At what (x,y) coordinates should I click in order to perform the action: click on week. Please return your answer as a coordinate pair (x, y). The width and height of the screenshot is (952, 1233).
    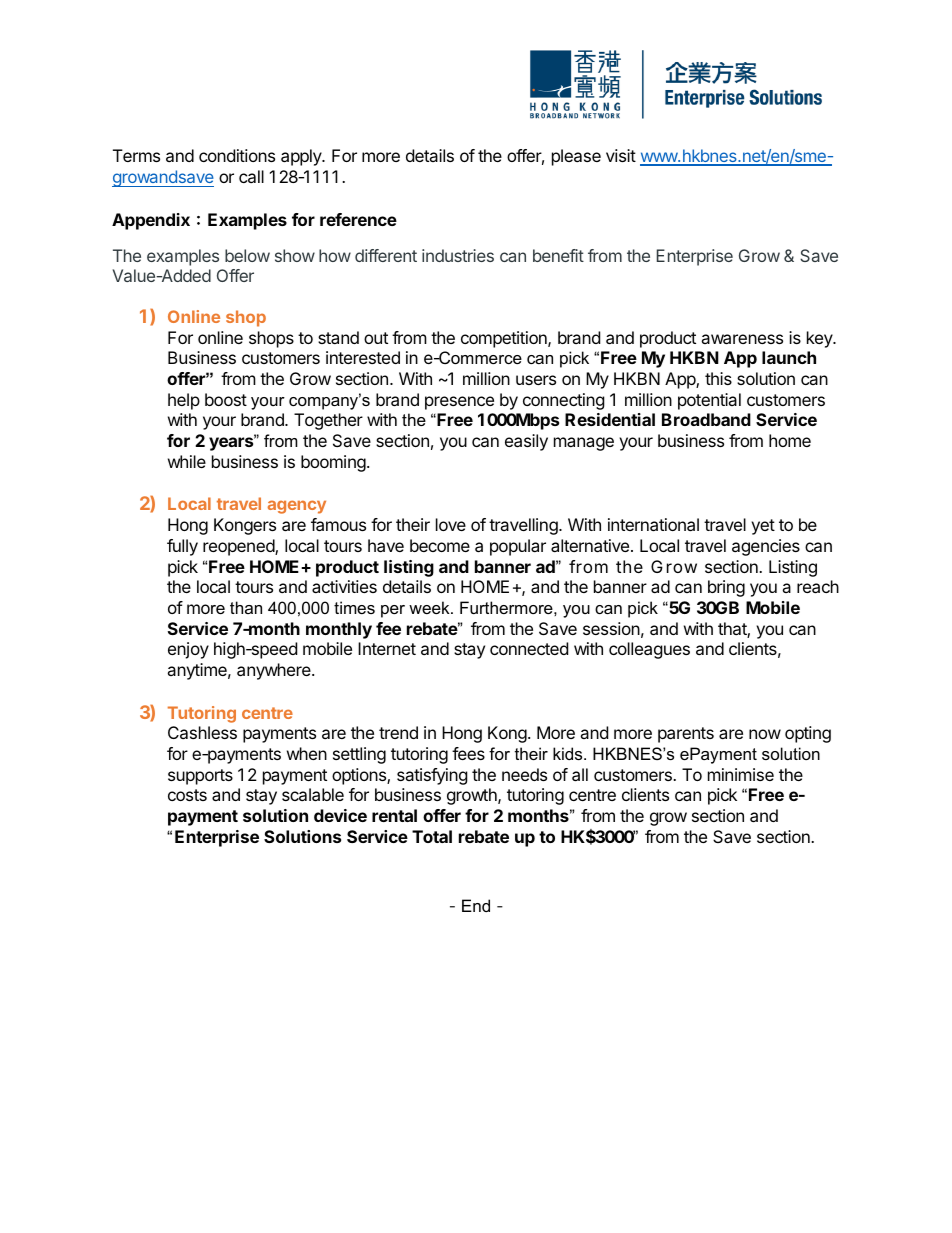
    Looking at the image, I should click on (430, 607).
